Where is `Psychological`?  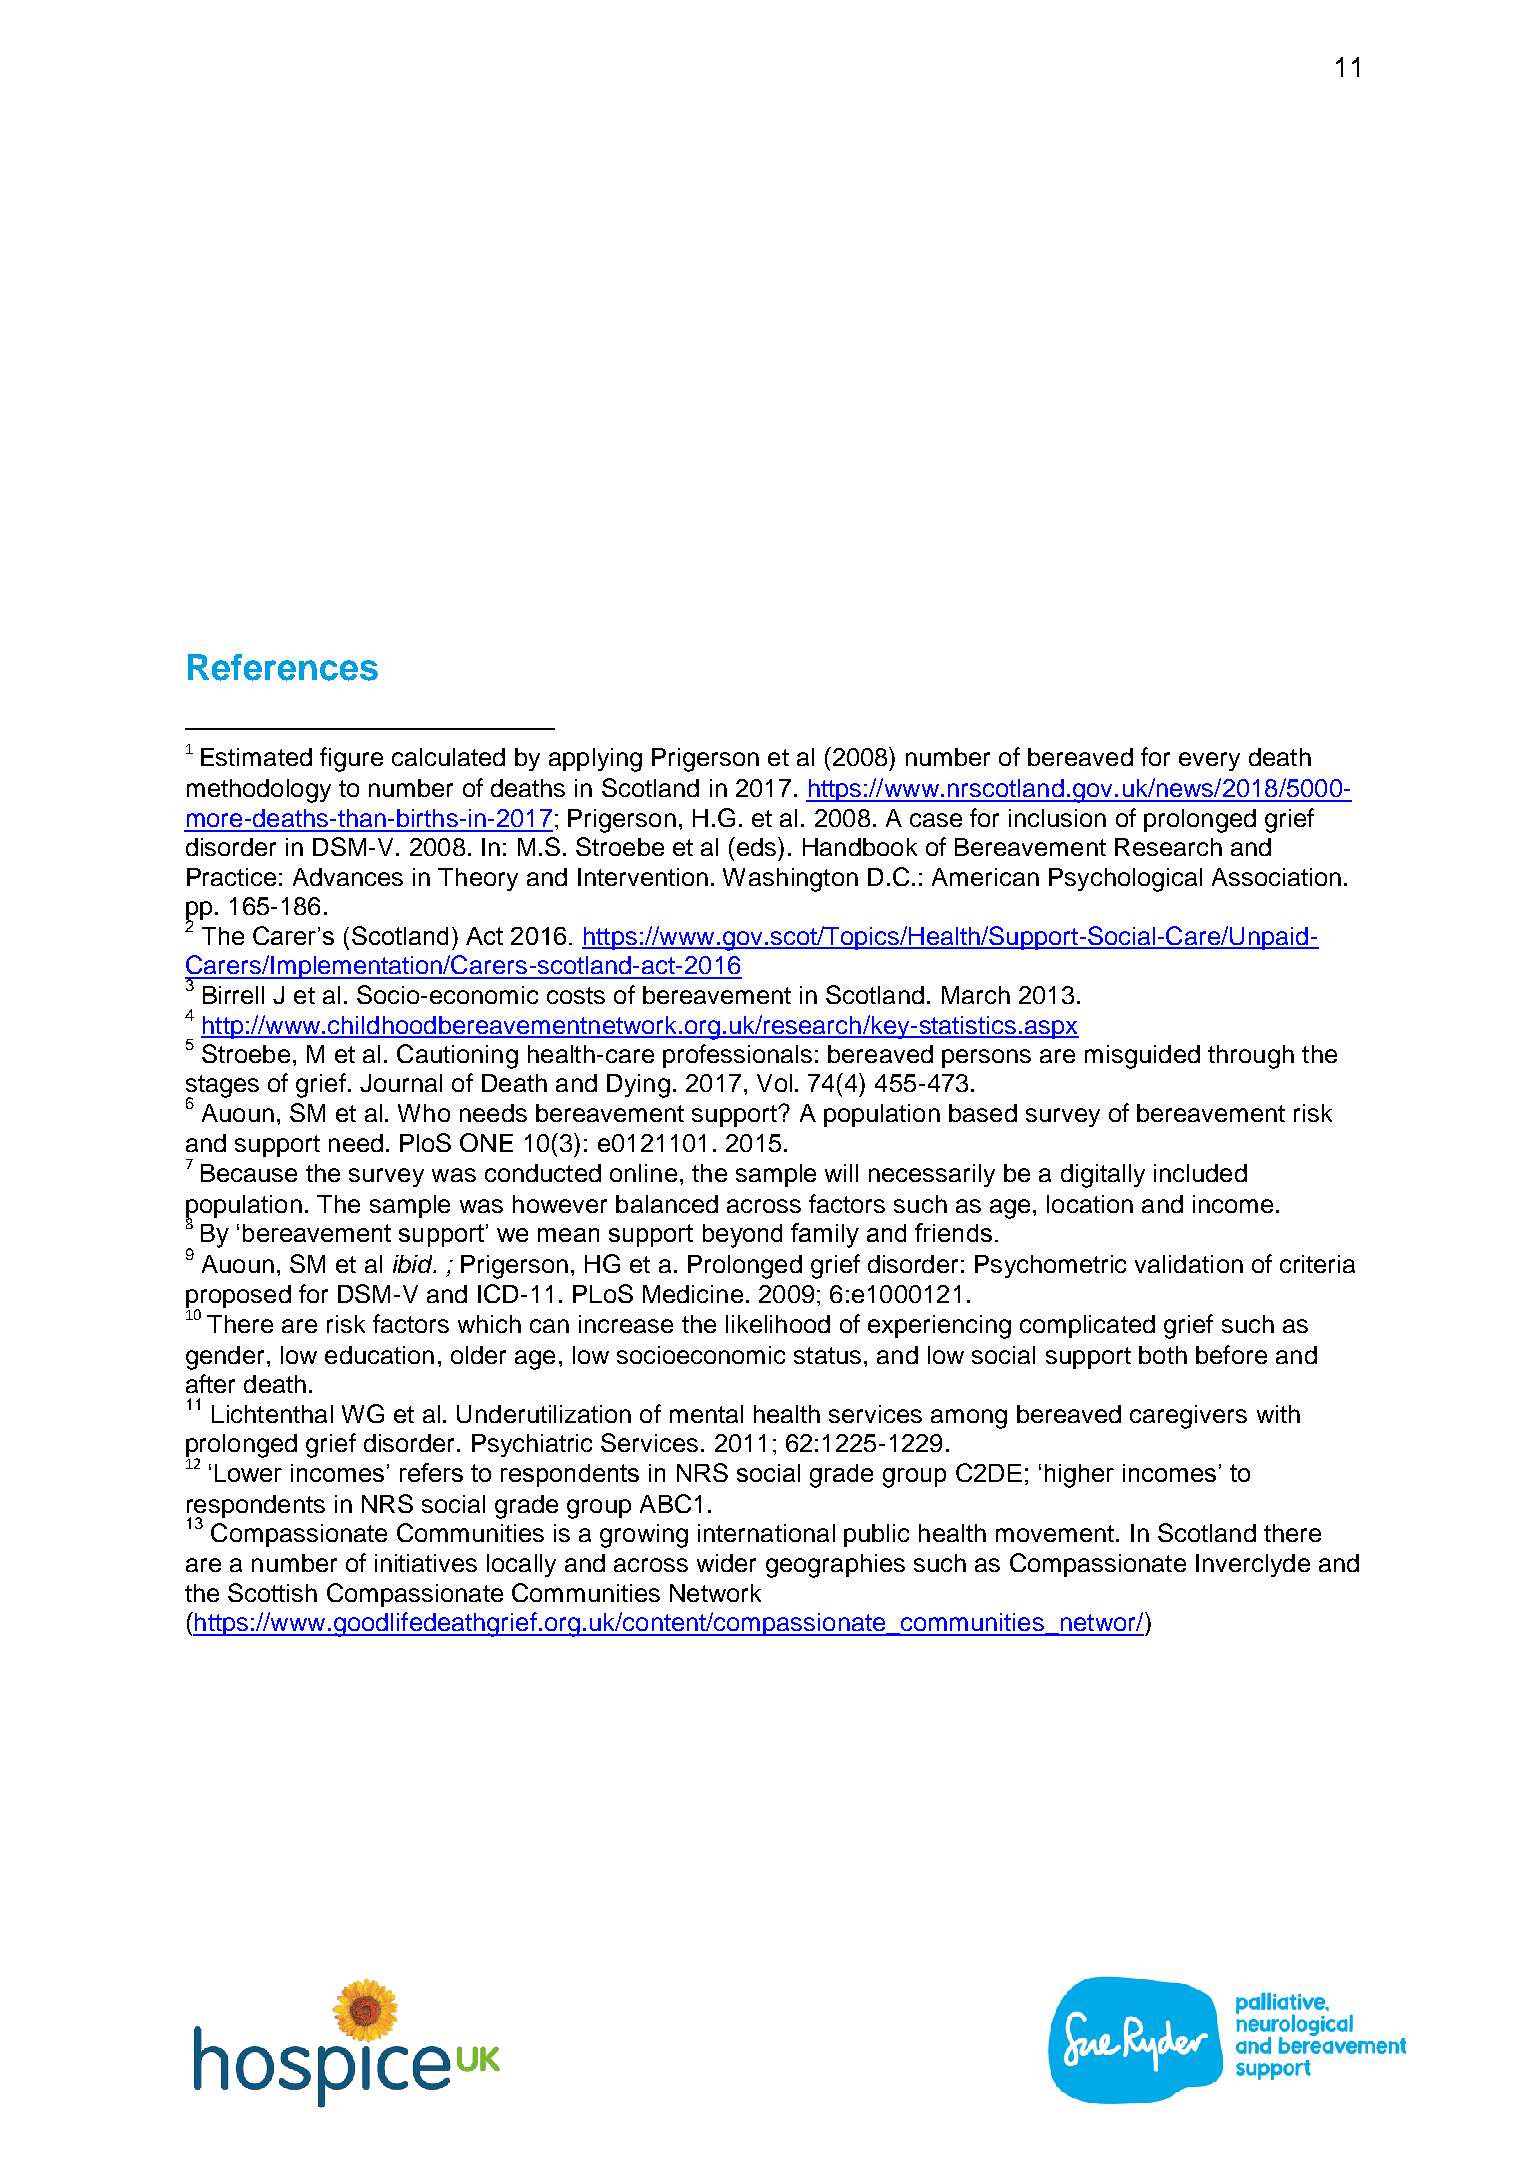
Psychological is located at coordinates (1125, 880).
